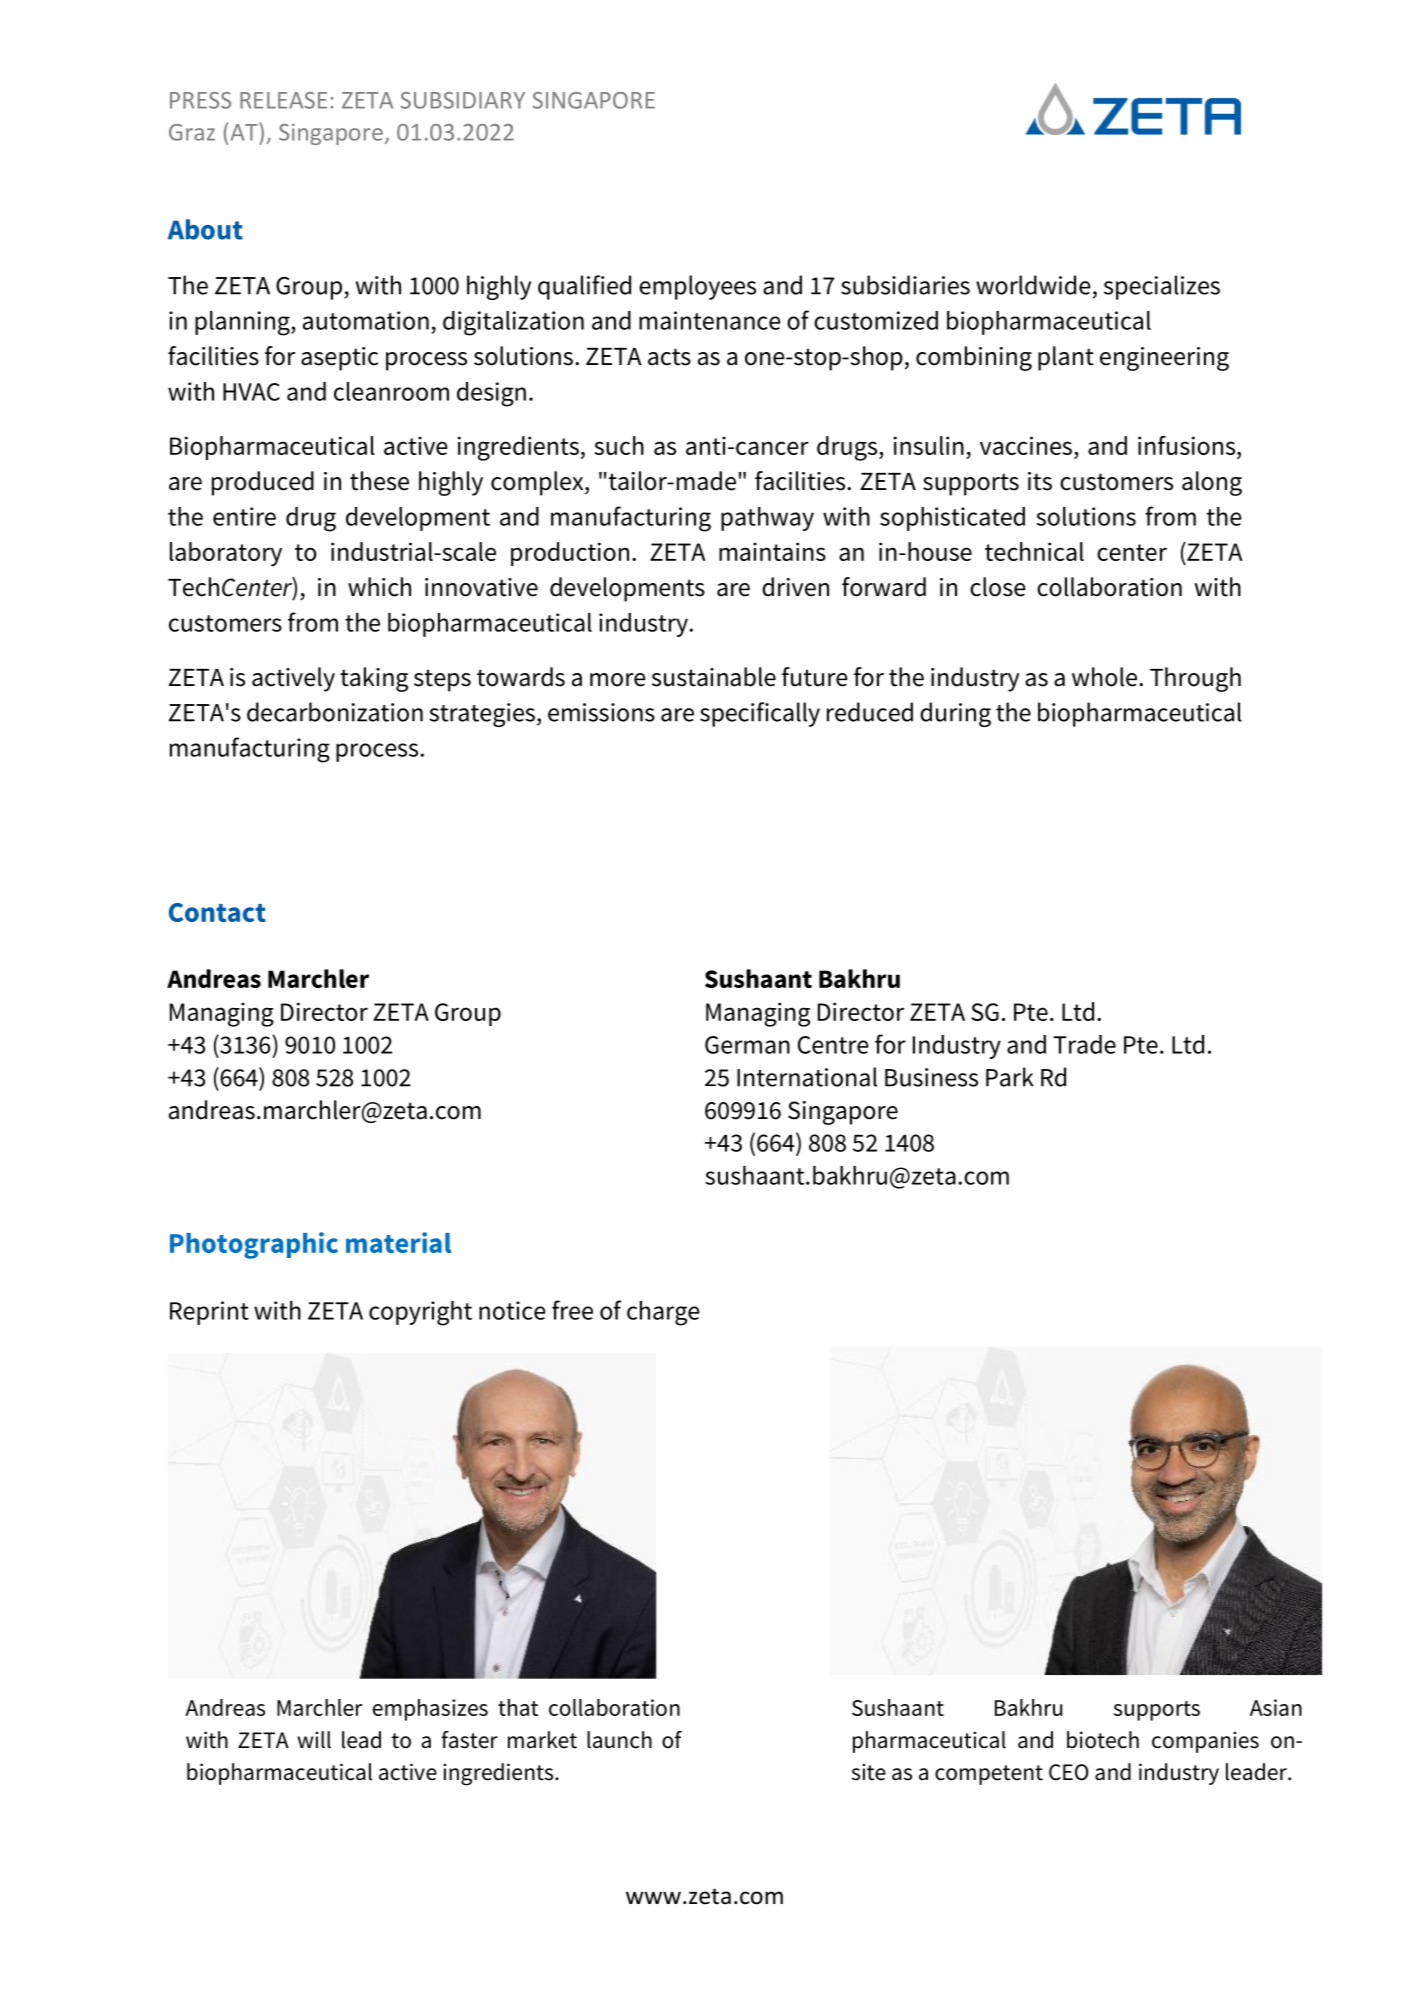 This document has height=1995, width=1410. I want to click on Trade, so click(1084, 1044).
